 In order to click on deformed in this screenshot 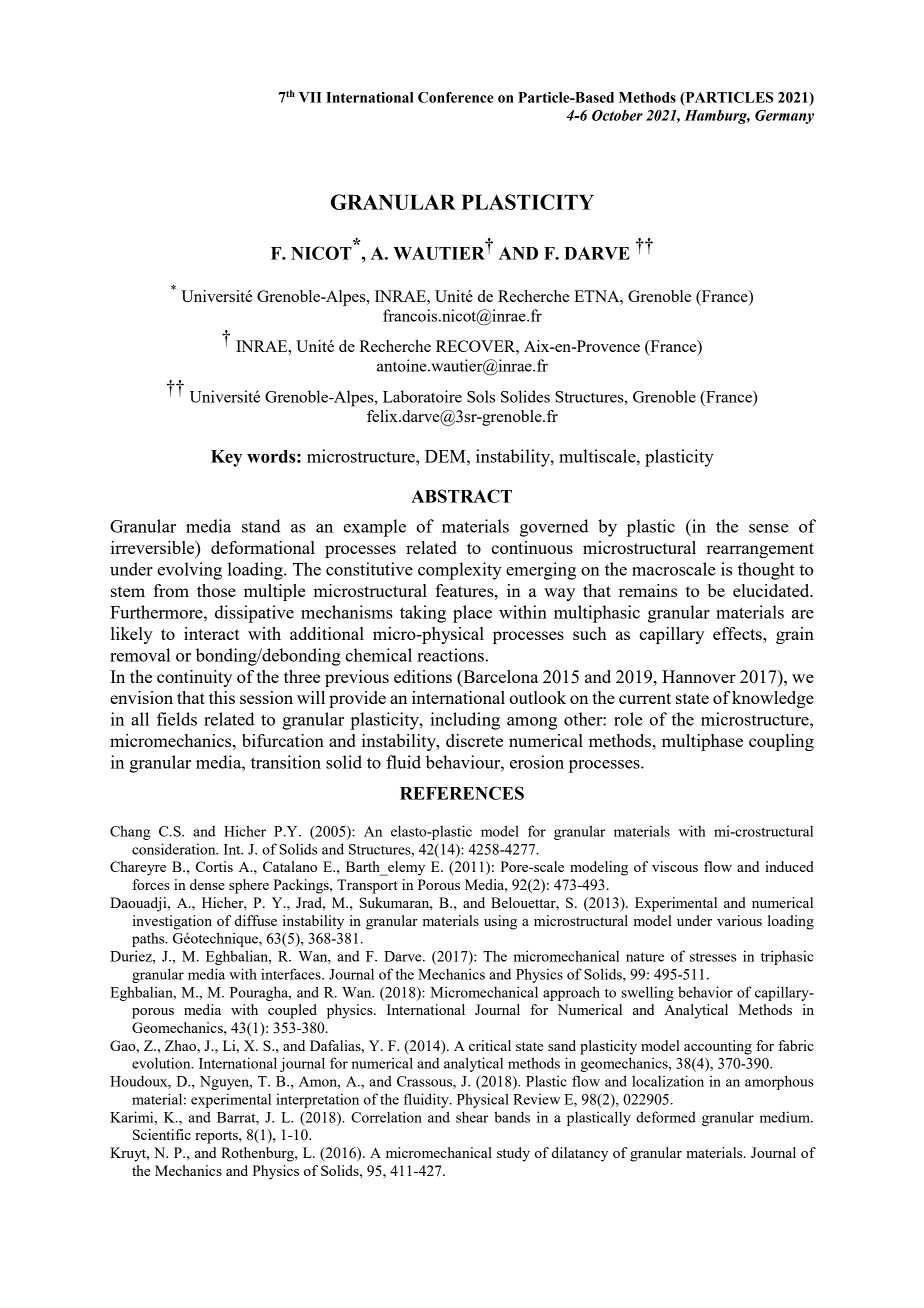, I will do `click(666, 1117)`.
